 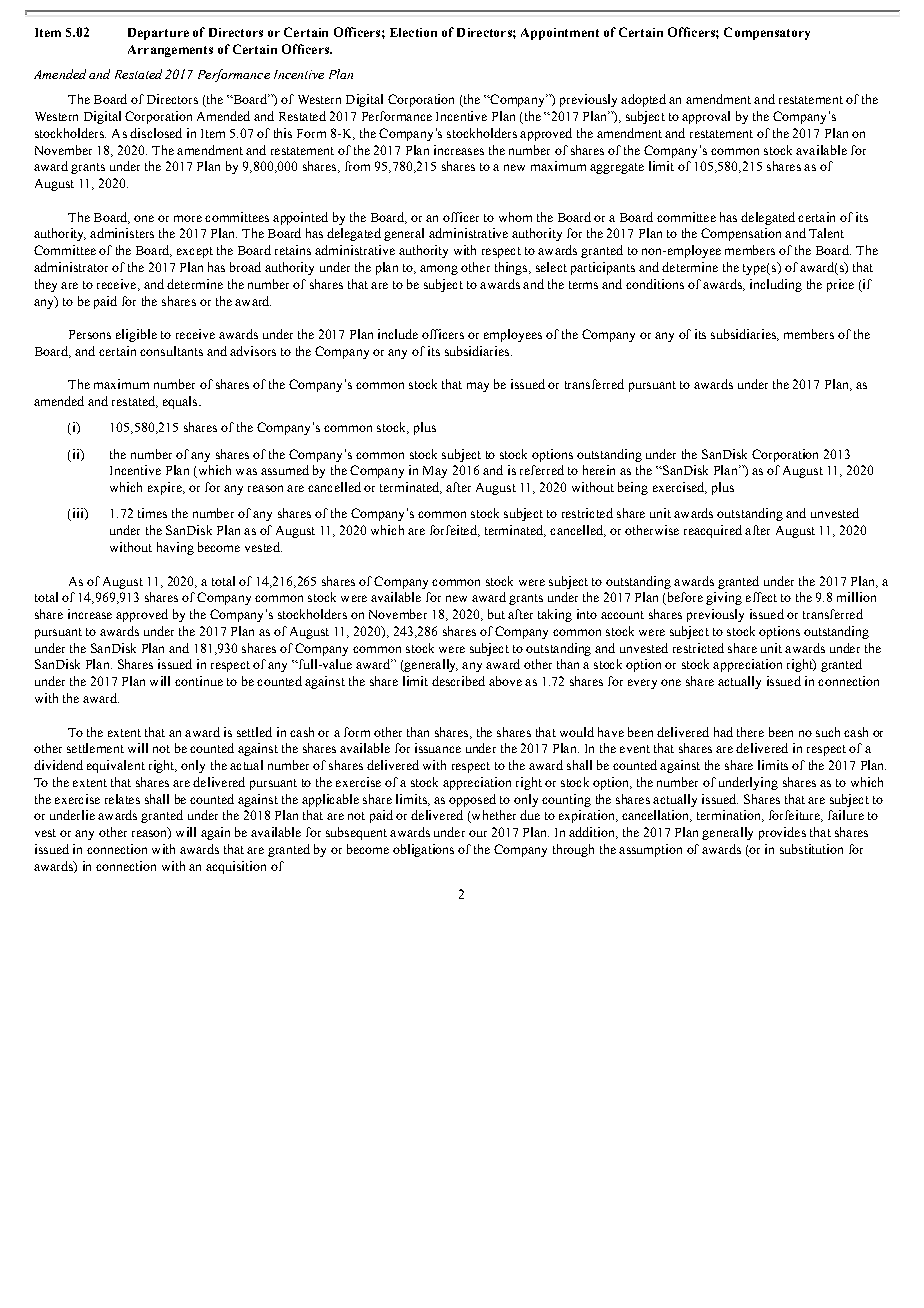 I want to click on provides, so click(x=782, y=833).
